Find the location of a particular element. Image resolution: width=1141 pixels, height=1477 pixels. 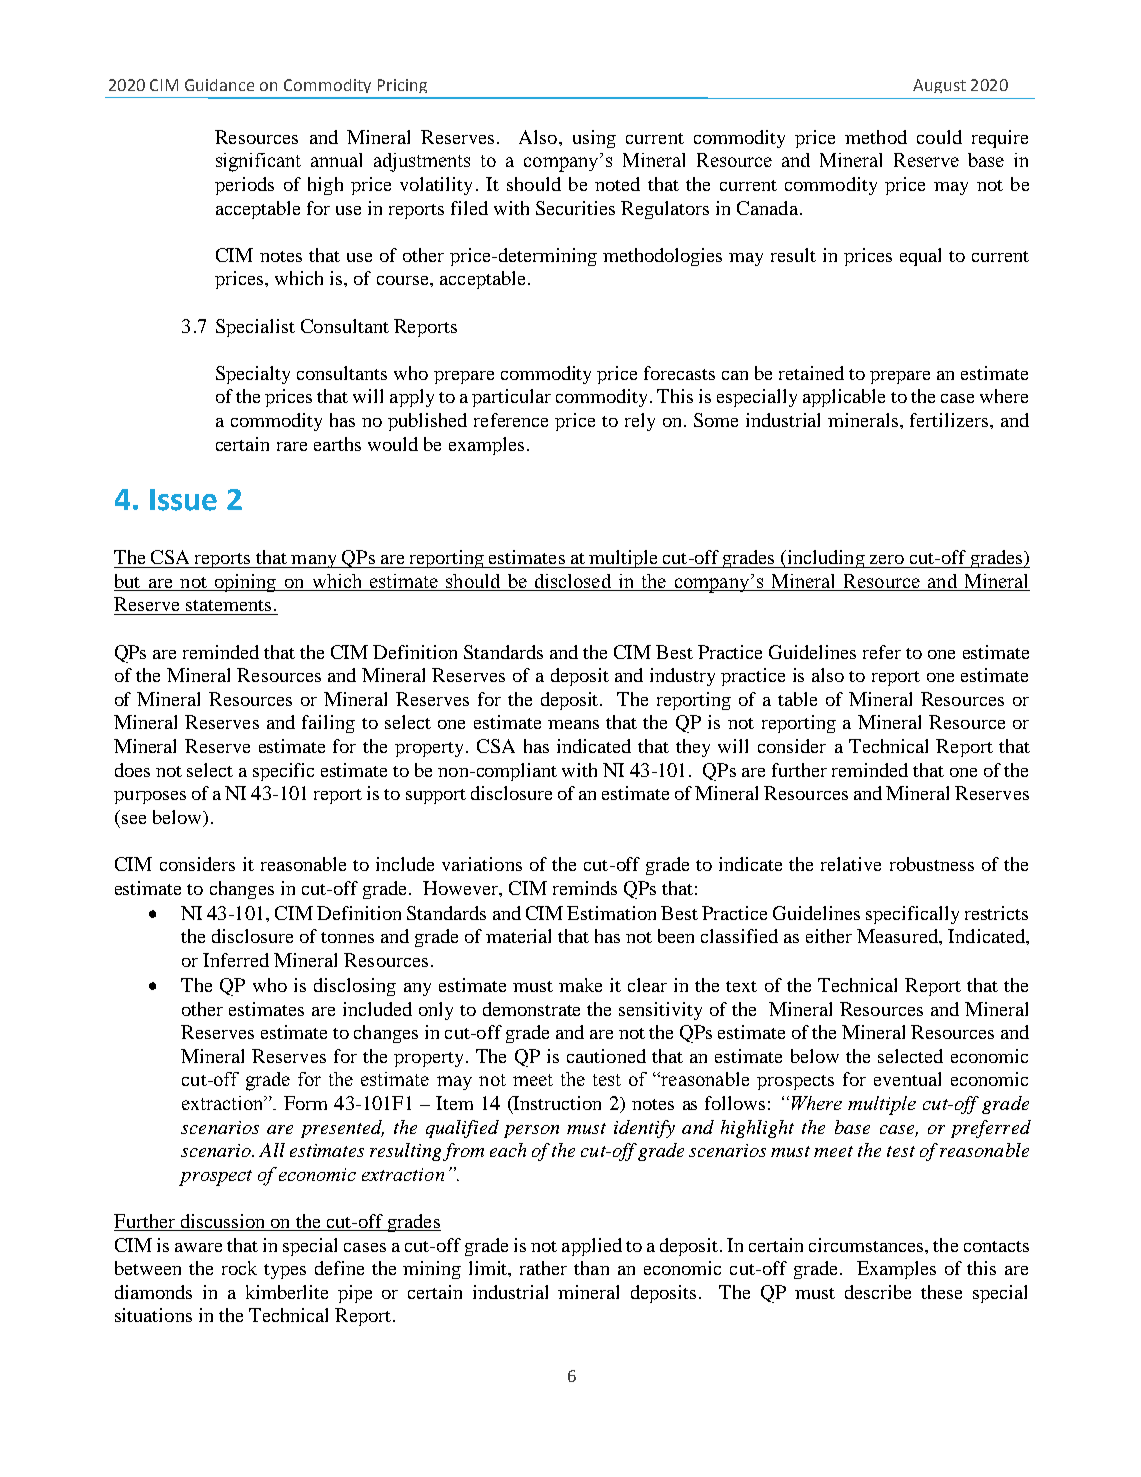

zero is located at coordinates (887, 559).
